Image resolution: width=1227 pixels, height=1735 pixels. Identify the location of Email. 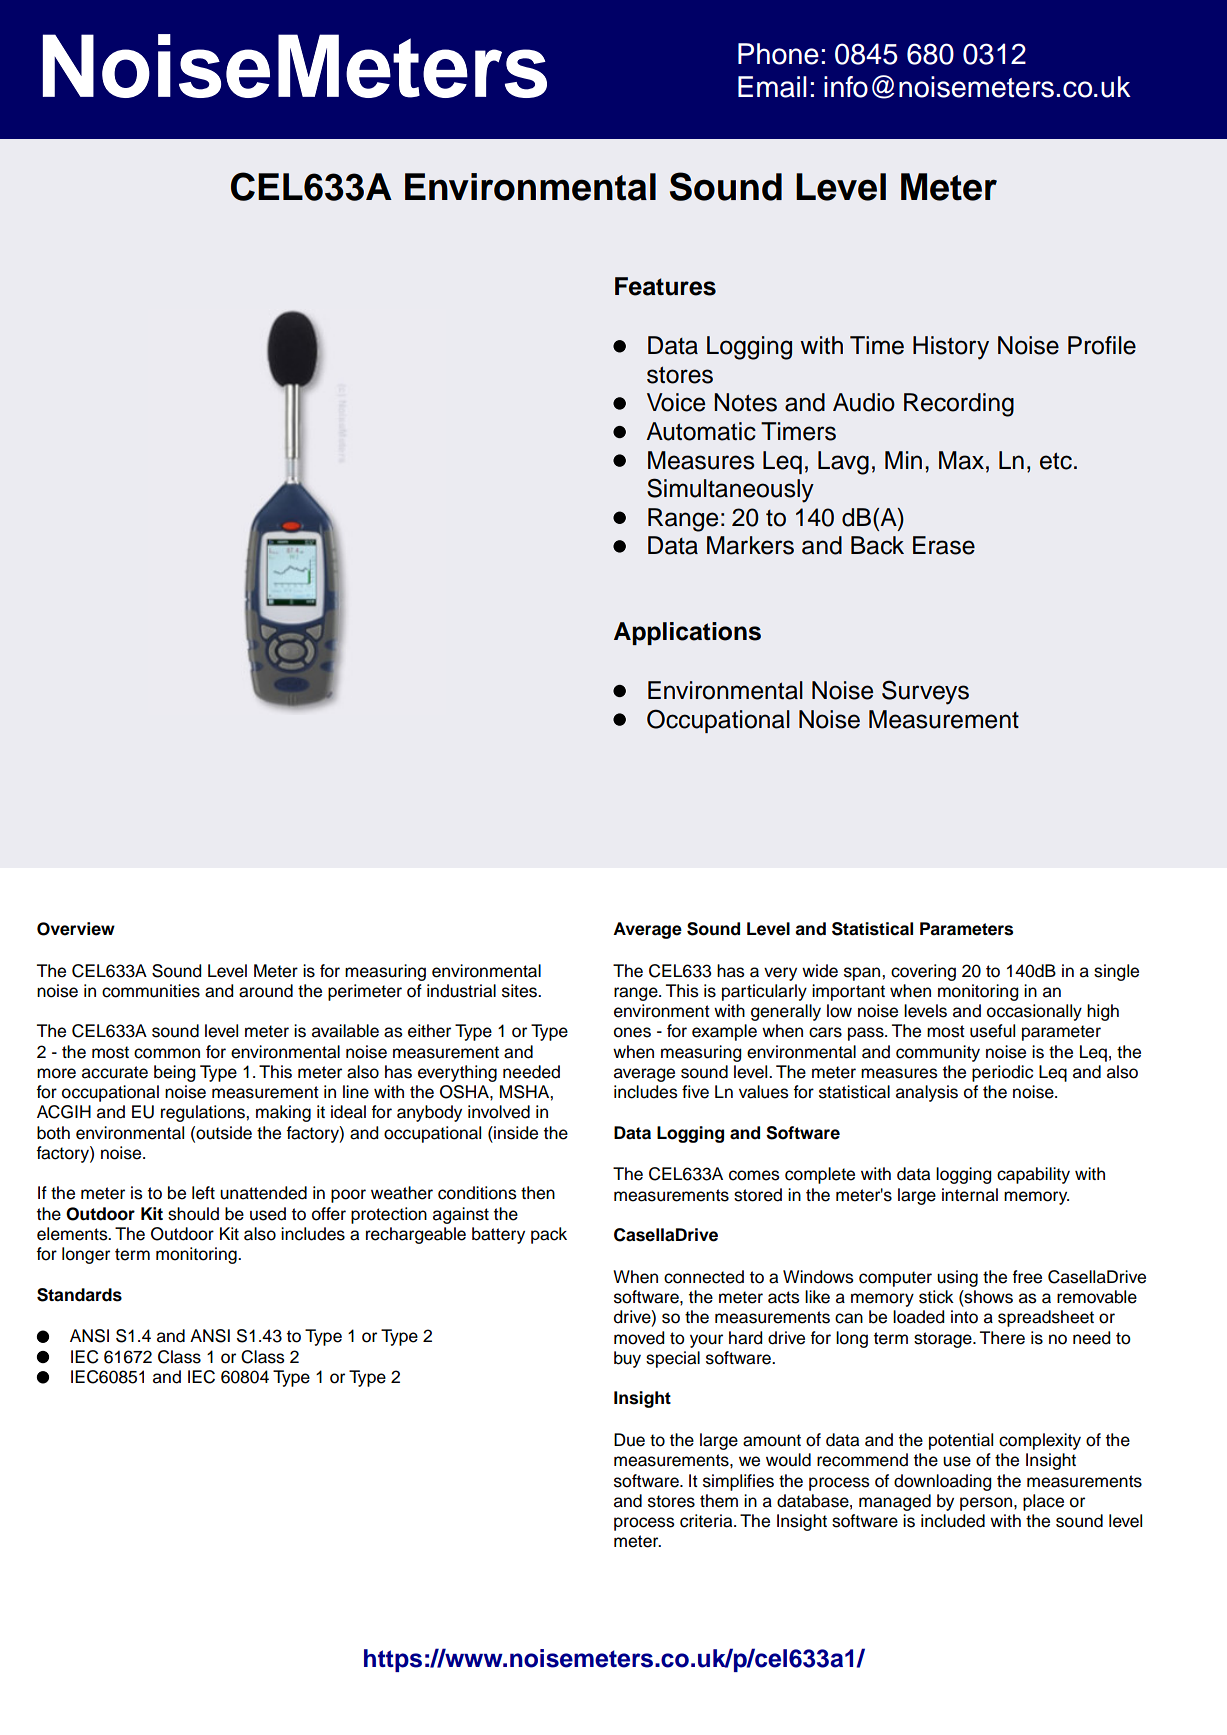
(772, 87).
